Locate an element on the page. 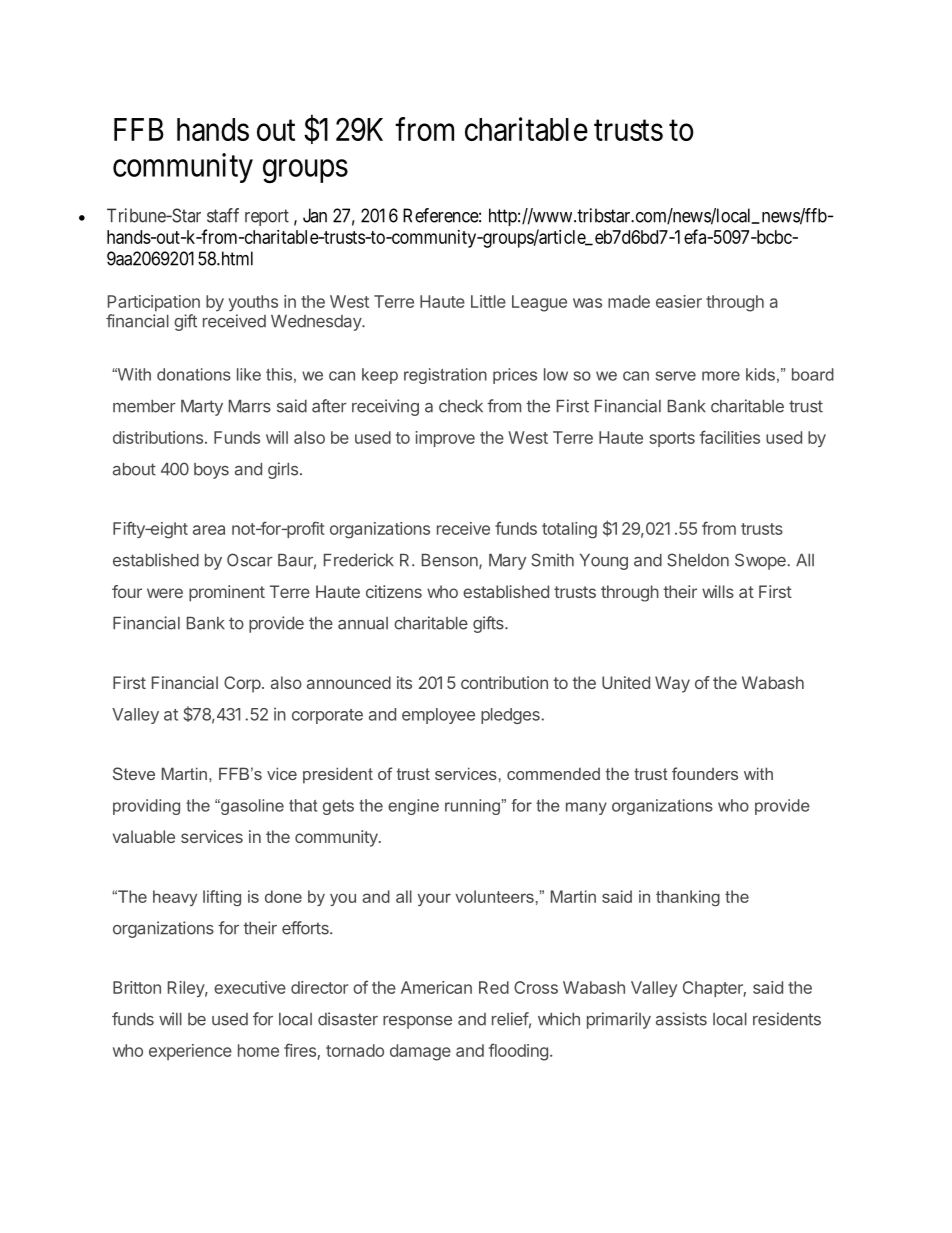 The image size is (952, 1233). experience is located at coordinates (190, 1052).
